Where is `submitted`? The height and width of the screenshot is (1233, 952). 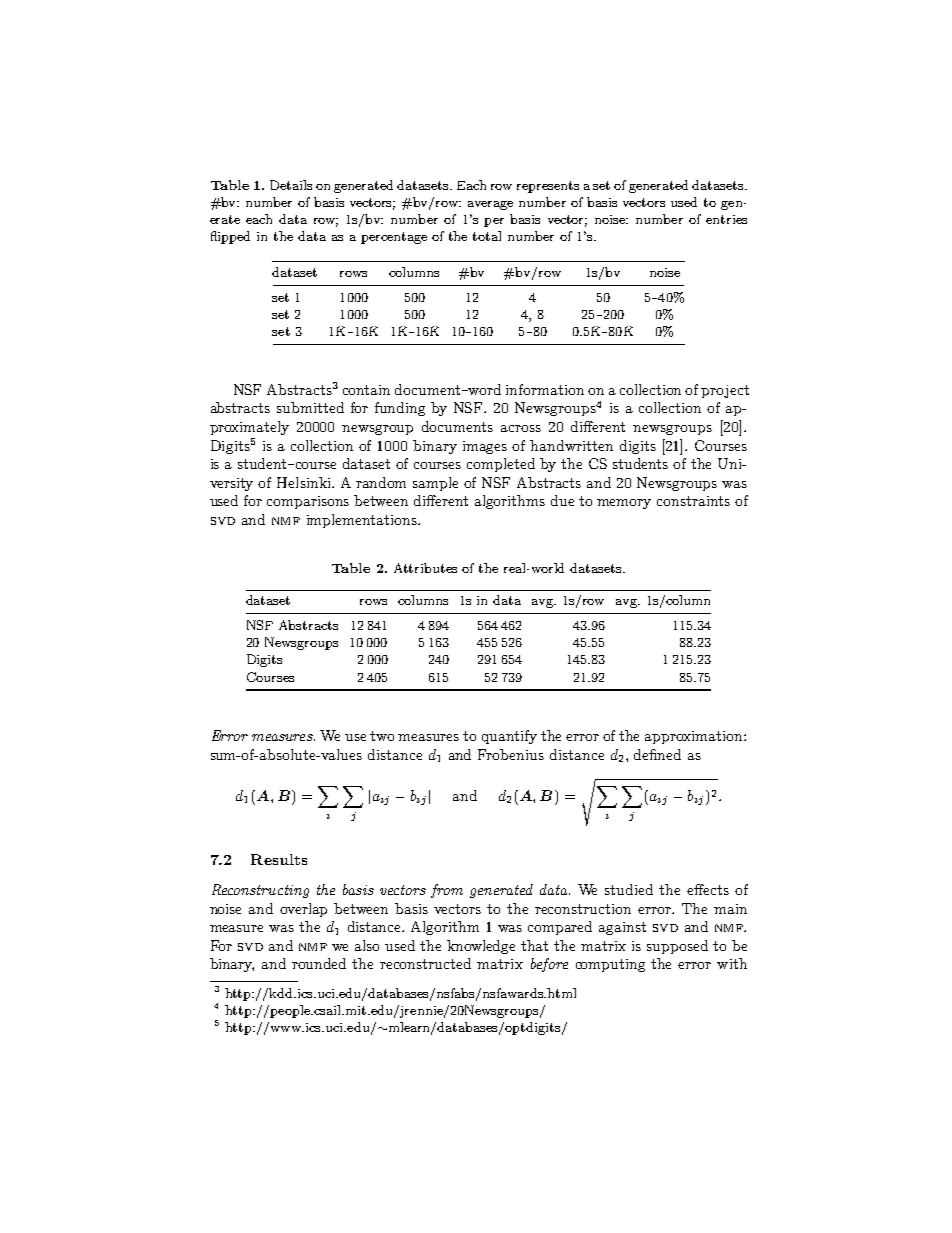 submitted is located at coordinates (310, 407).
